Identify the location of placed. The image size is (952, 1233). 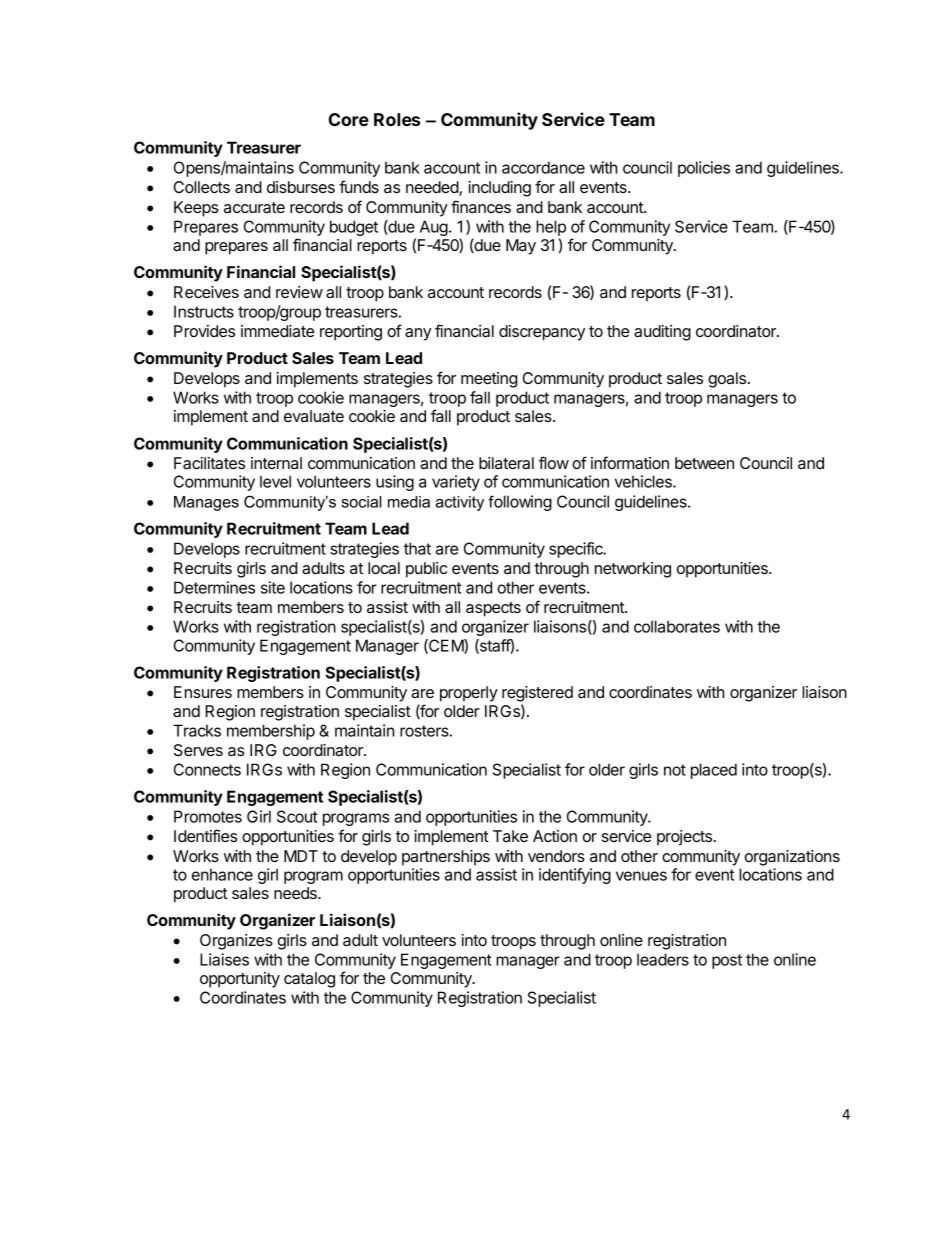
(714, 771).
